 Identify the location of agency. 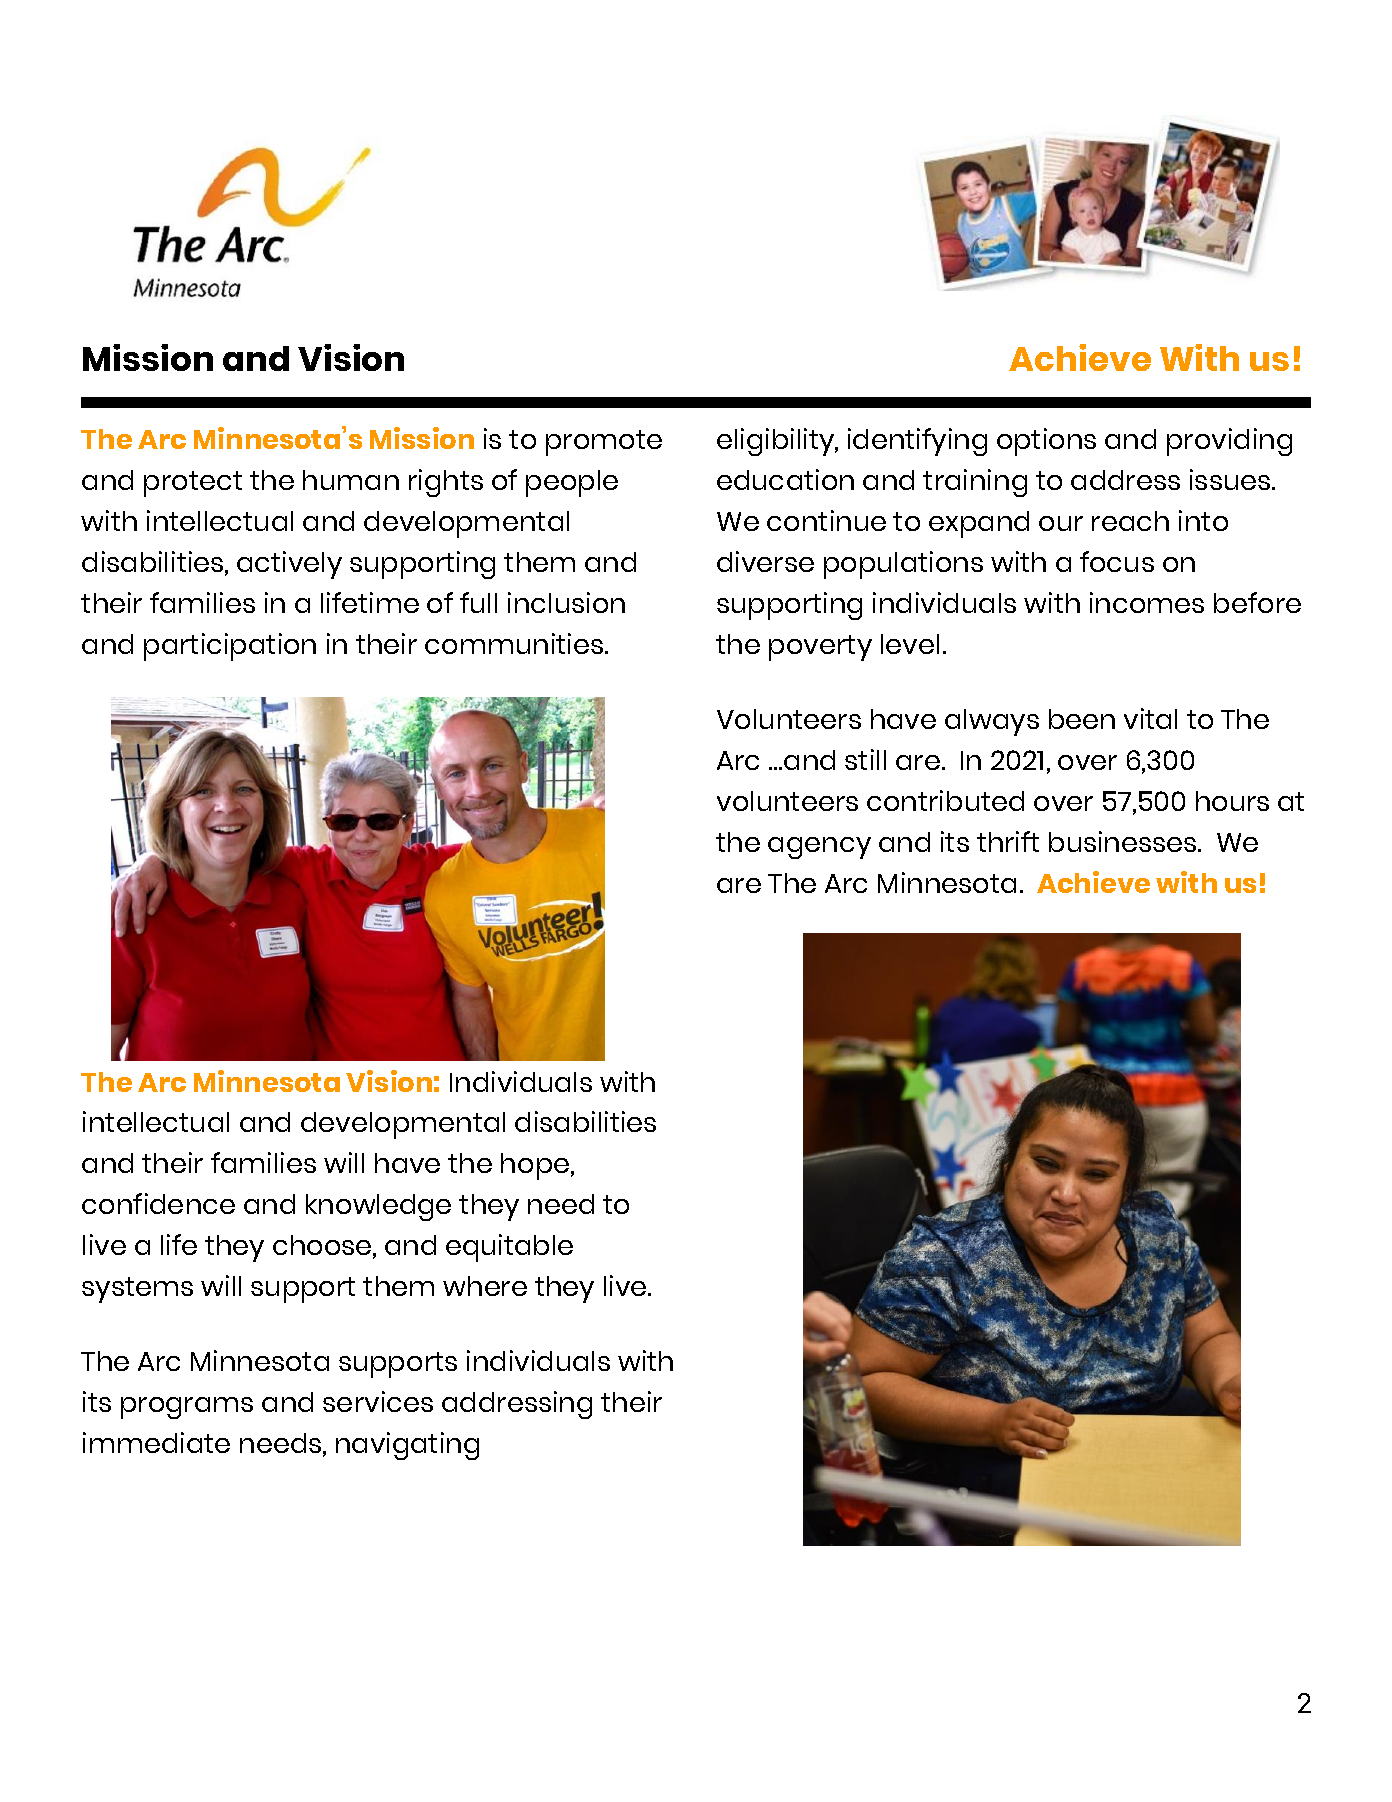
(819, 848).
